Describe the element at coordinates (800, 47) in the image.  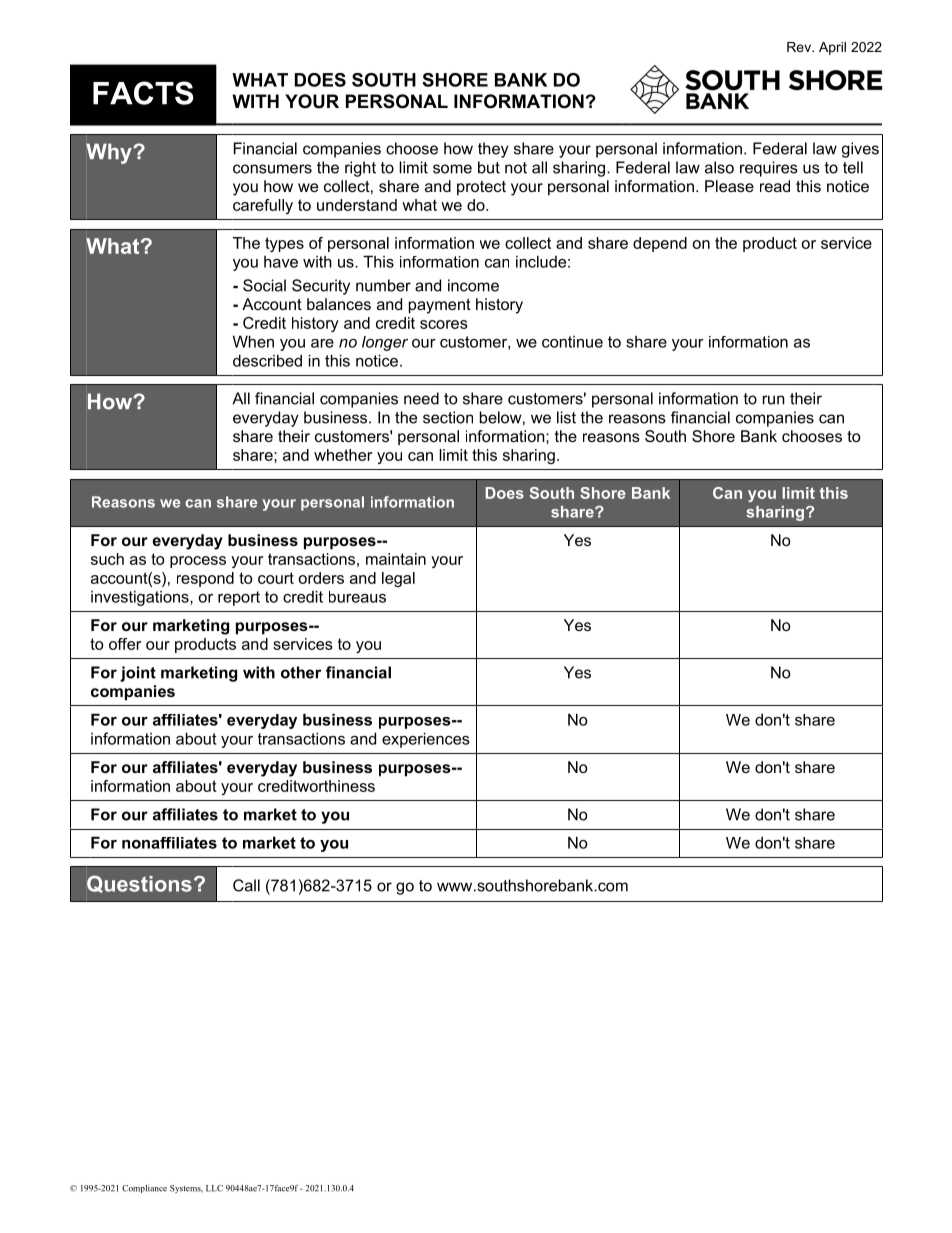
I see `Rev` at that location.
